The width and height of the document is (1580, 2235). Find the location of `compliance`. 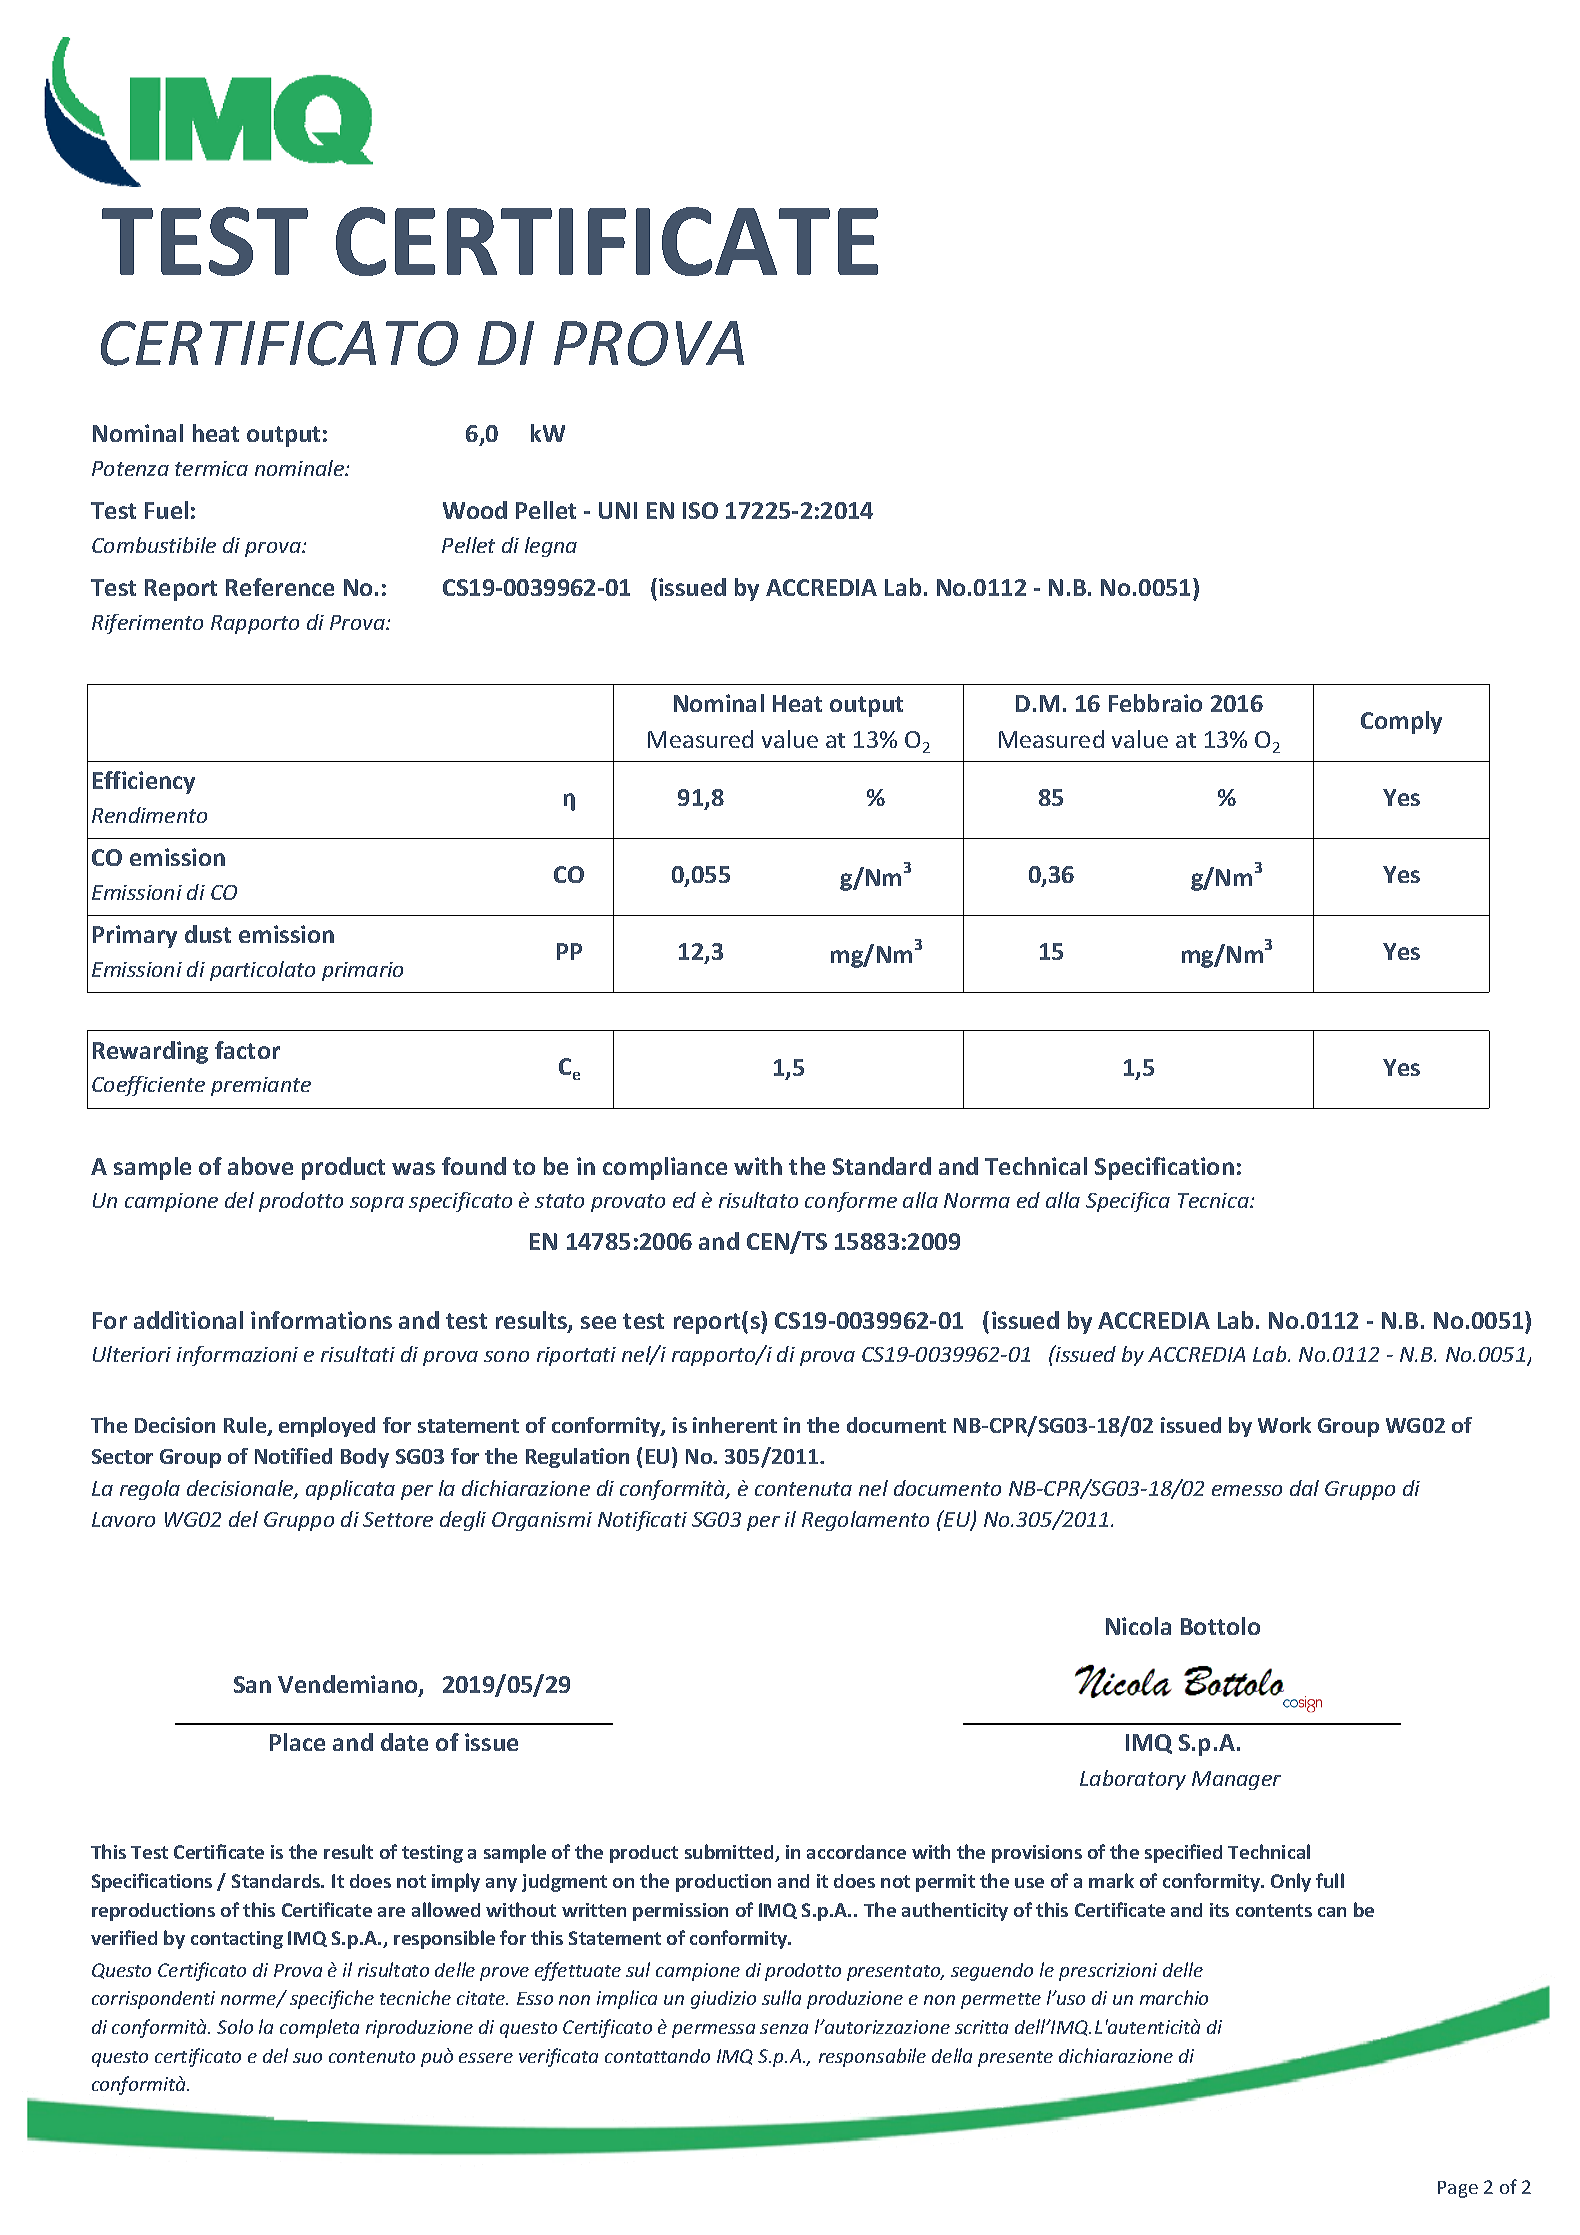

compliance is located at coordinates (665, 1168).
